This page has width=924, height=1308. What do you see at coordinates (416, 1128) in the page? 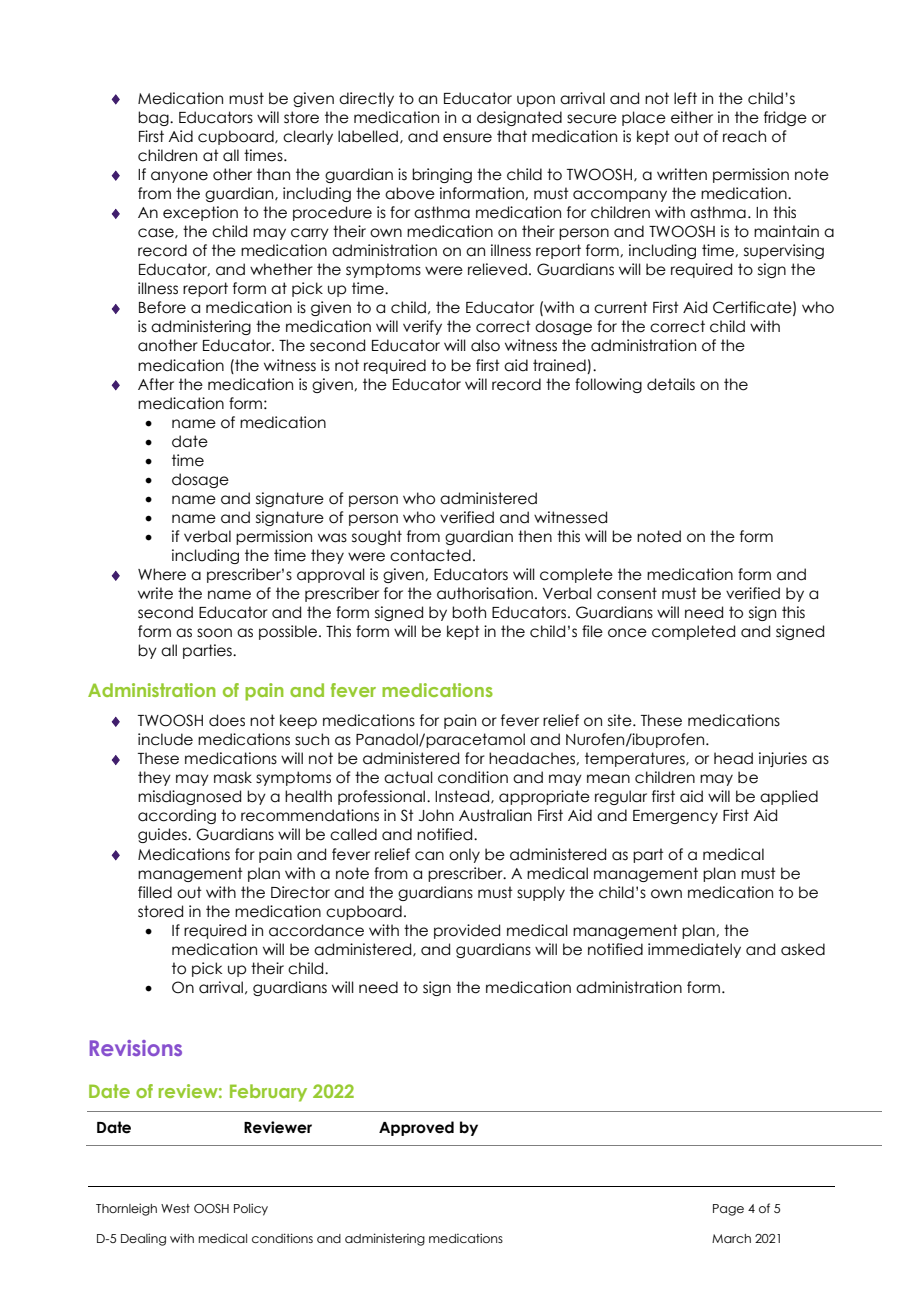
I see `Approved` at bounding box center [416, 1128].
